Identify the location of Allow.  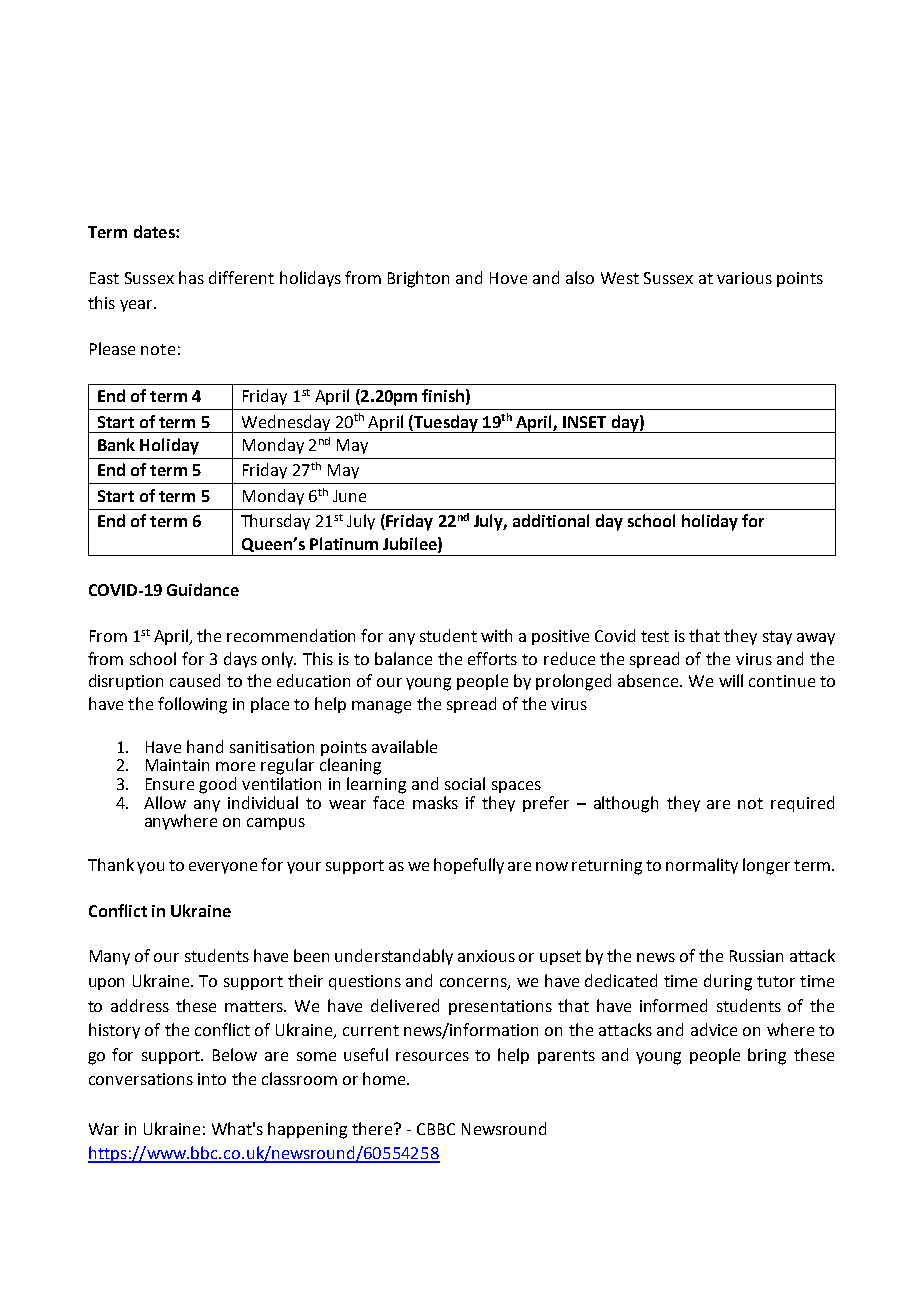
(165, 802).
